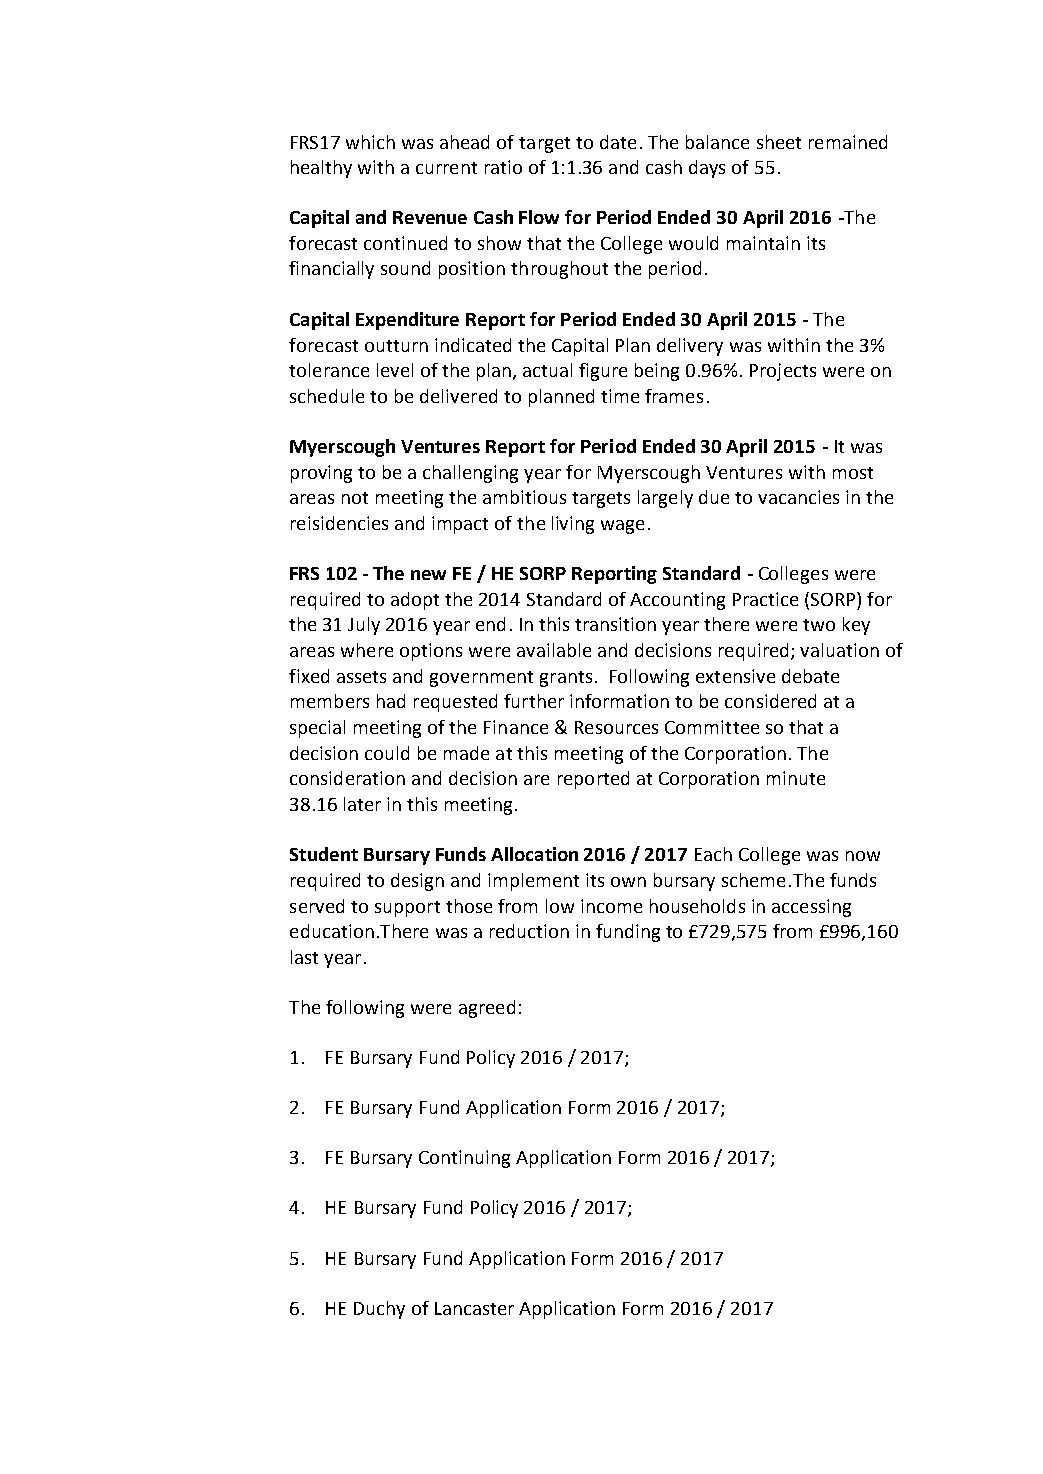 The image size is (1043, 1474). What do you see at coordinates (770, 701) in the screenshot?
I see `considered` at bounding box center [770, 701].
